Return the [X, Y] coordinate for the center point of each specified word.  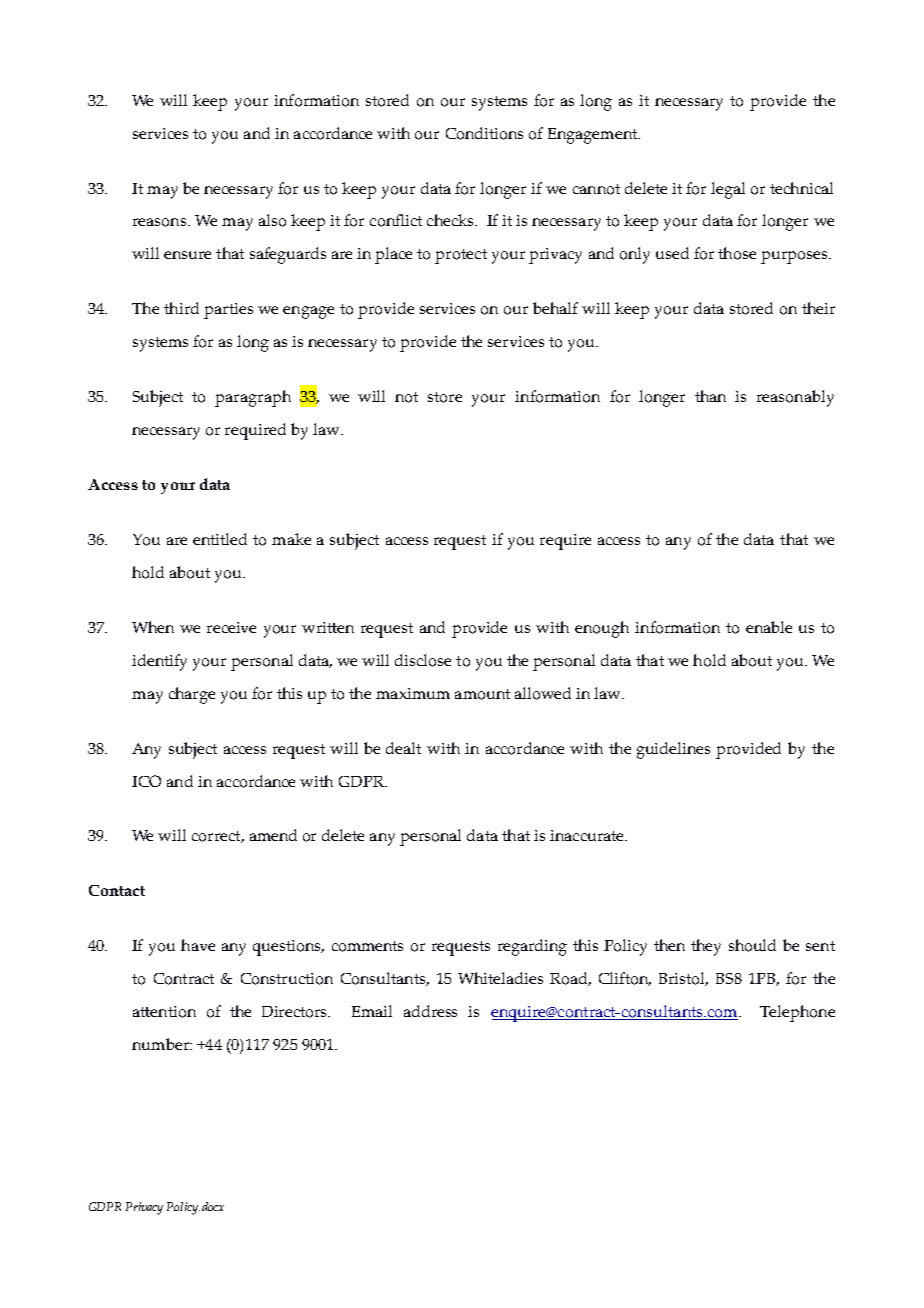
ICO [146, 781]
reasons [161, 222]
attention [164, 1012]
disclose [423, 660]
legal [728, 190]
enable [769, 627]
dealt [403, 748]
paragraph [253, 398]
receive [231, 627]
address [430, 1011]
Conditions [484, 133]
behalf [555, 308]
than [710, 396]
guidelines [673, 750]
